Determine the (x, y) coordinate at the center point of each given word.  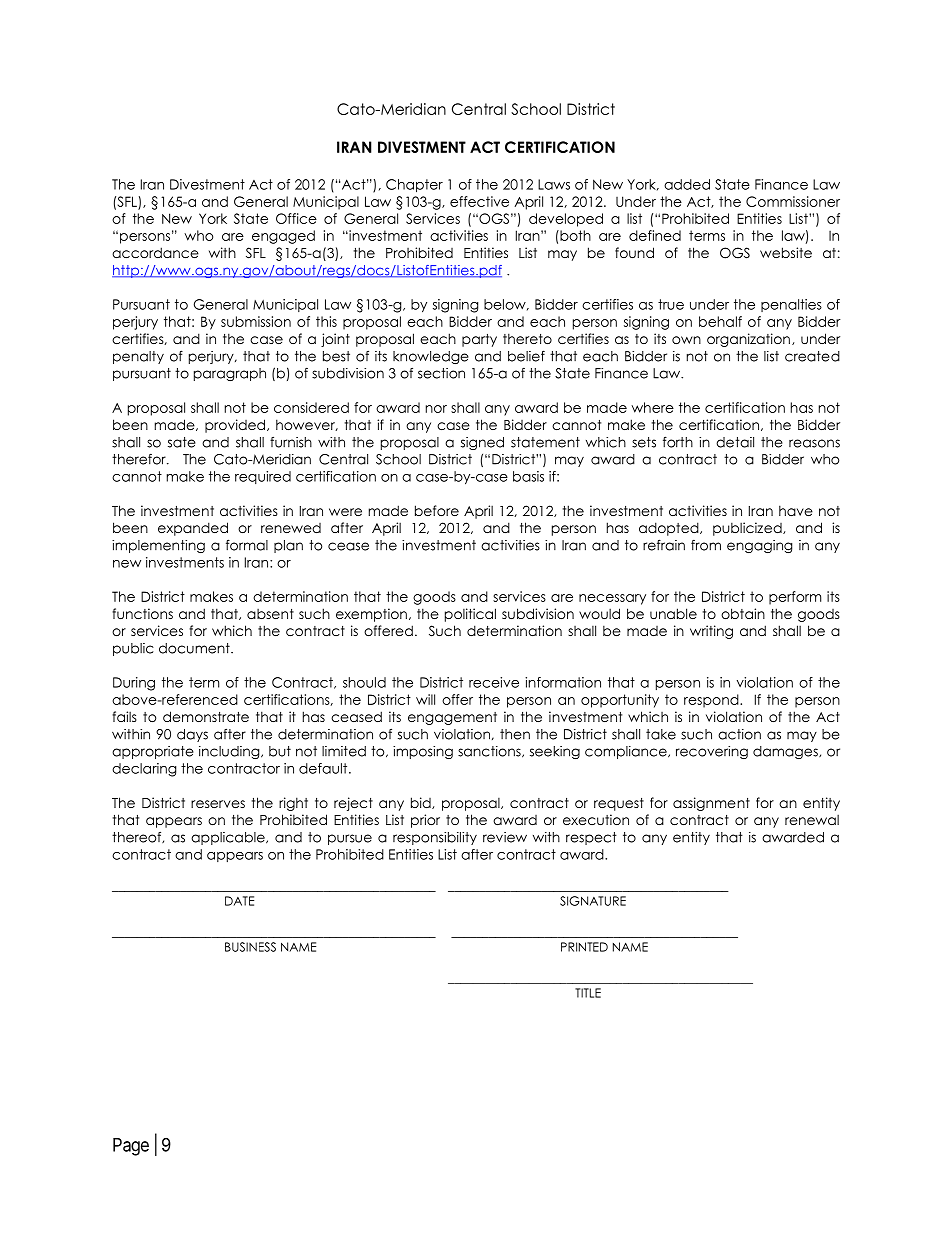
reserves (218, 804)
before (437, 510)
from (706, 545)
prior (425, 821)
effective (479, 201)
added (687, 184)
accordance (155, 252)
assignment (711, 804)
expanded (193, 529)
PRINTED (584, 947)
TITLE (588, 993)
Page (131, 1147)
